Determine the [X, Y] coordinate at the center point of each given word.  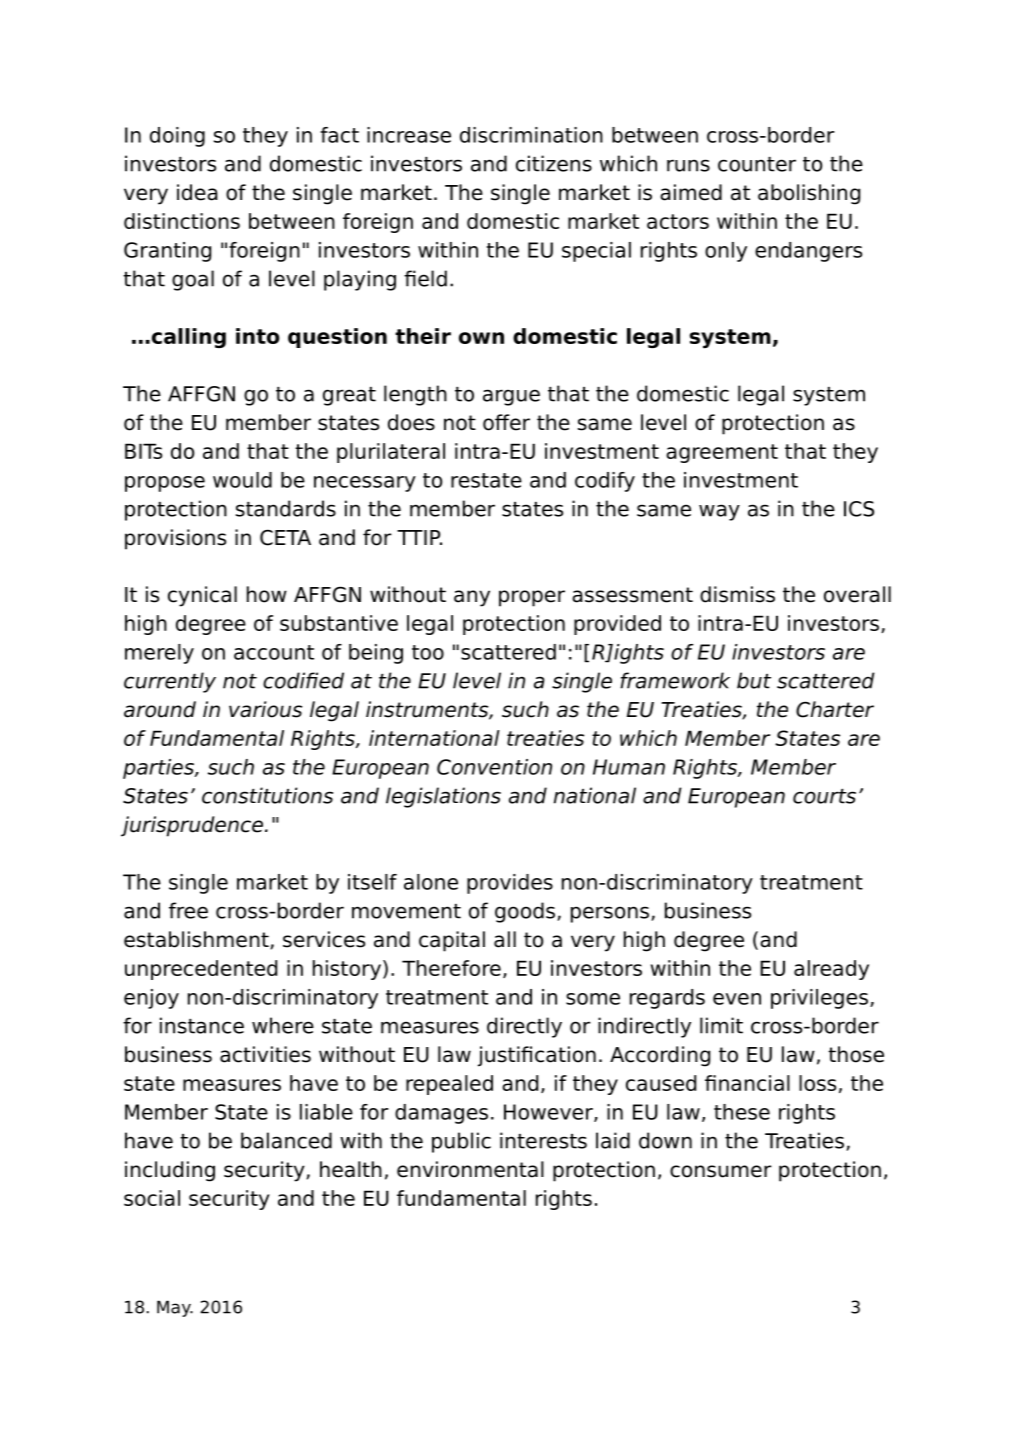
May [175, 1308]
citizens [554, 163]
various [265, 709]
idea [197, 192]
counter [757, 164]
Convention [494, 767]
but [754, 680]
